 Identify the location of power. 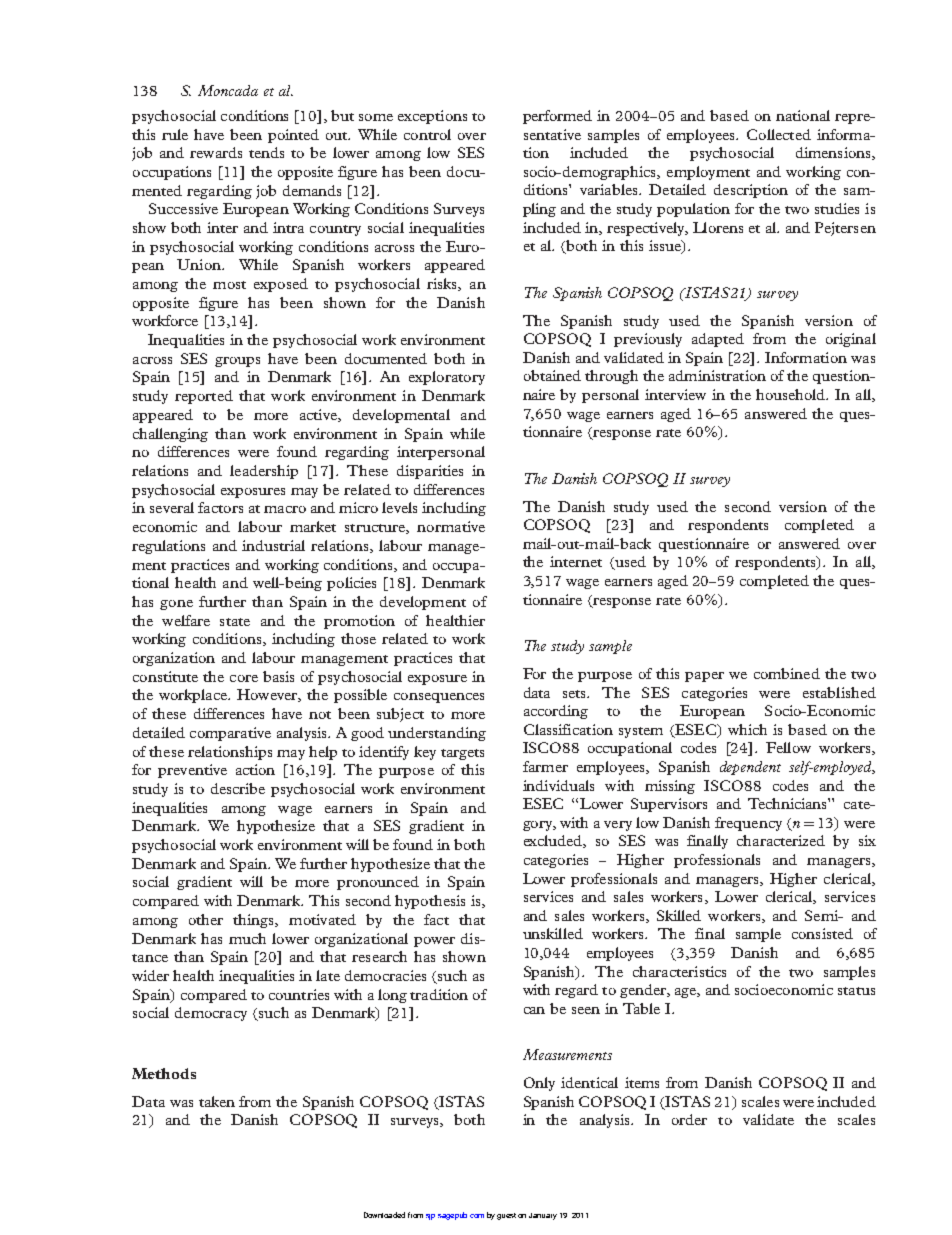
(434, 942).
